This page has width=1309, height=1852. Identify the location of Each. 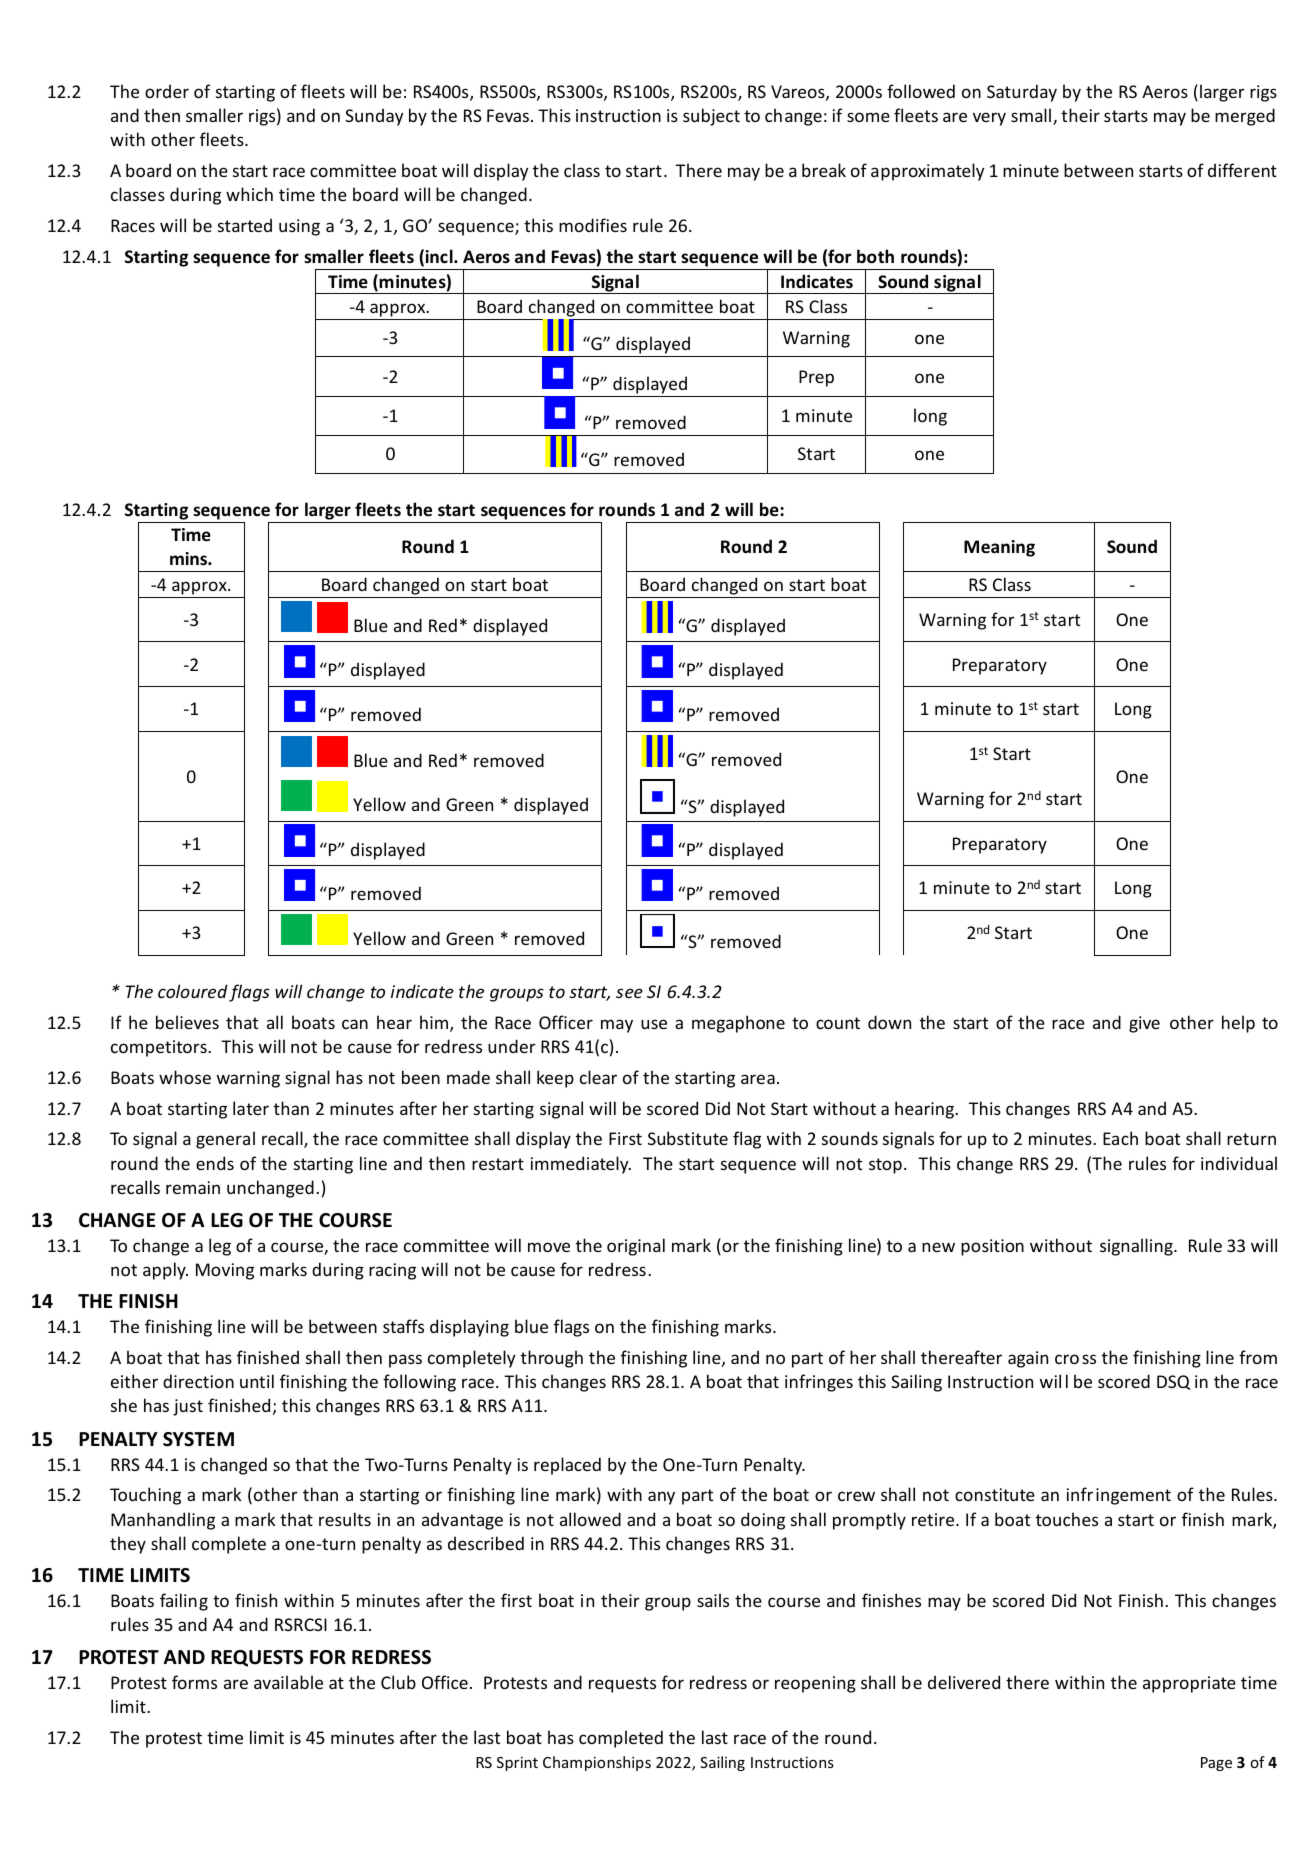
(1120, 1138).
